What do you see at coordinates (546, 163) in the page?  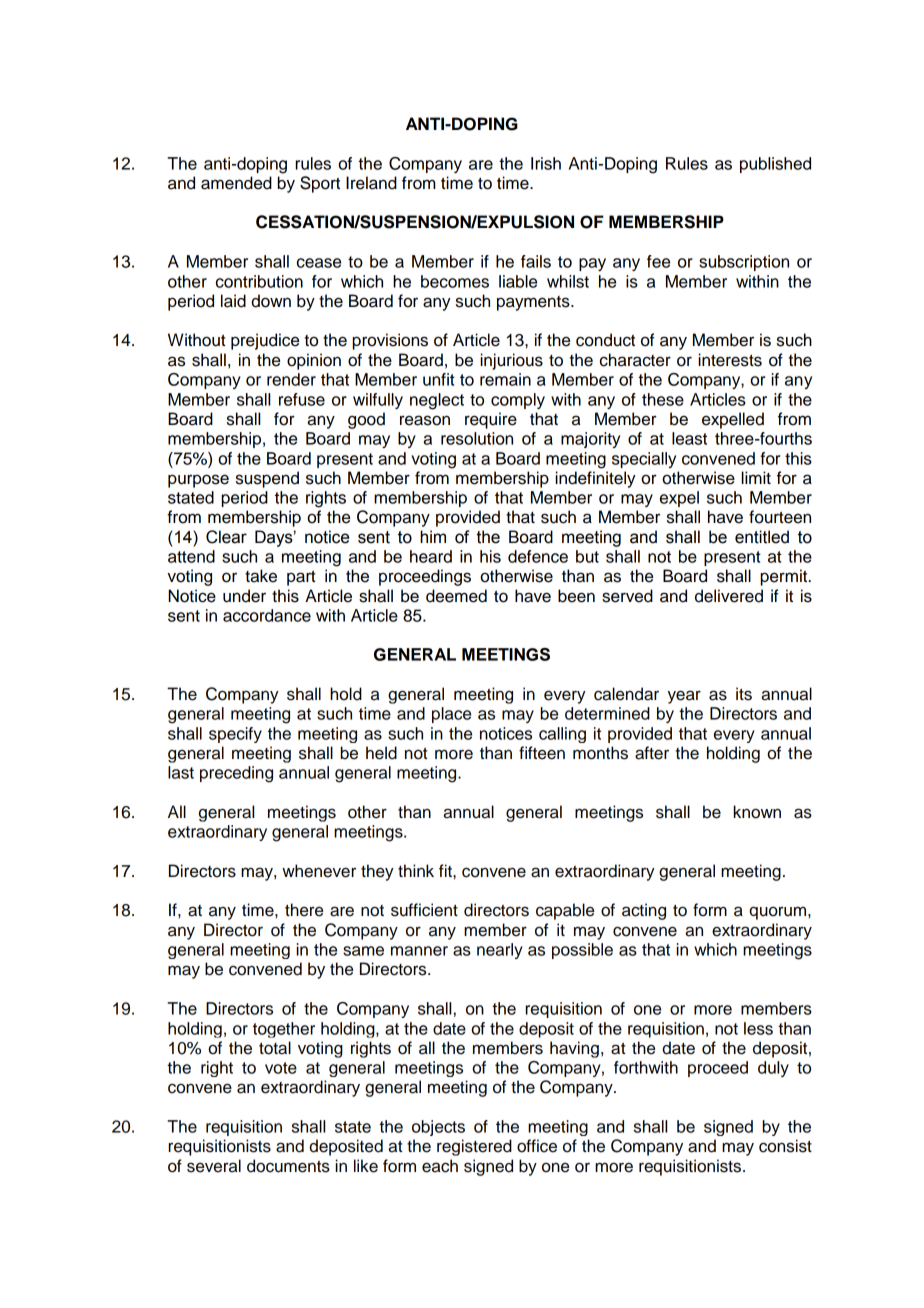 I see `Irish` at bounding box center [546, 163].
